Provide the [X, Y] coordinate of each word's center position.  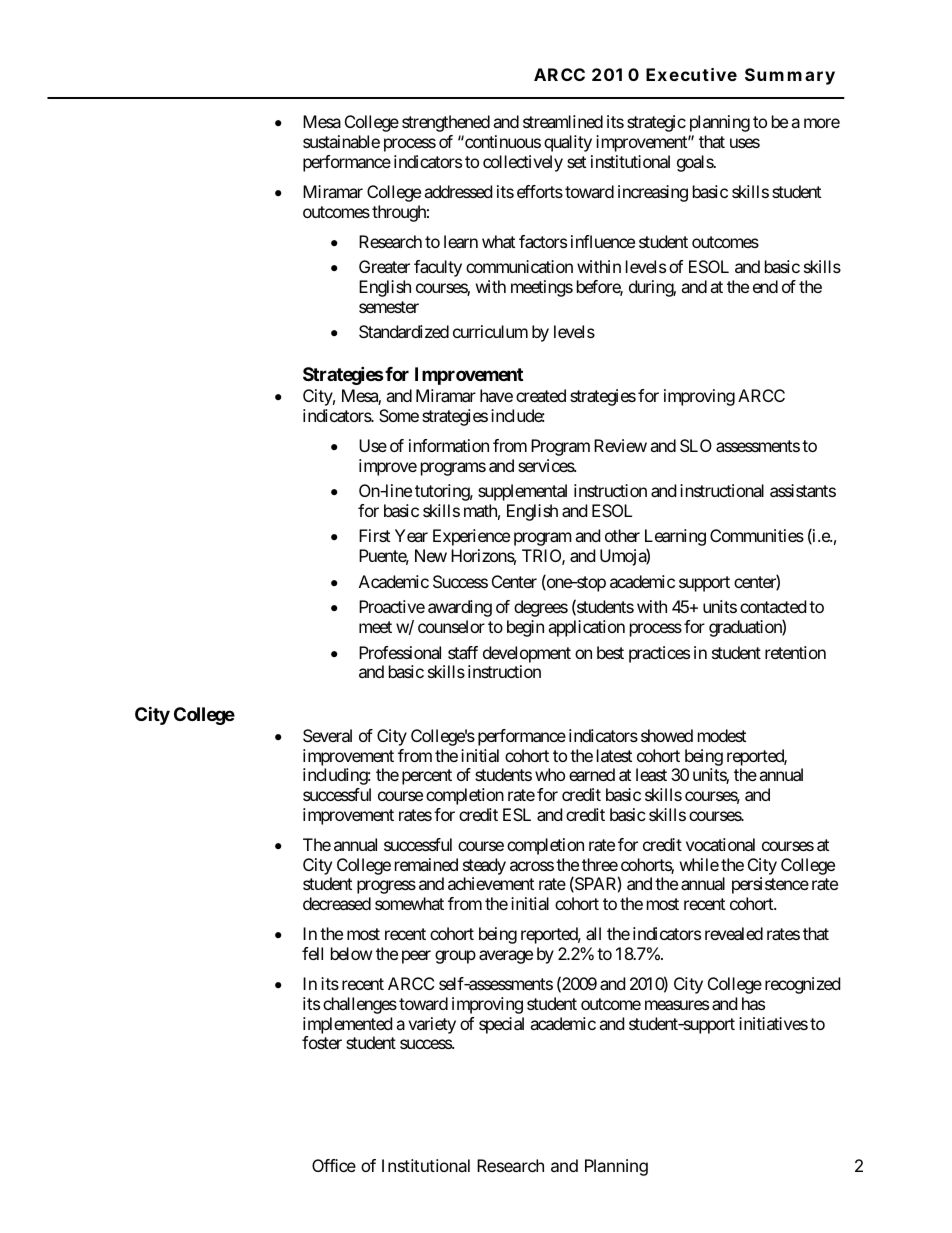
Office [334, 1165]
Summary [790, 76]
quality [568, 143]
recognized [802, 985]
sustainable [341, 141]
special [501, 1025]
